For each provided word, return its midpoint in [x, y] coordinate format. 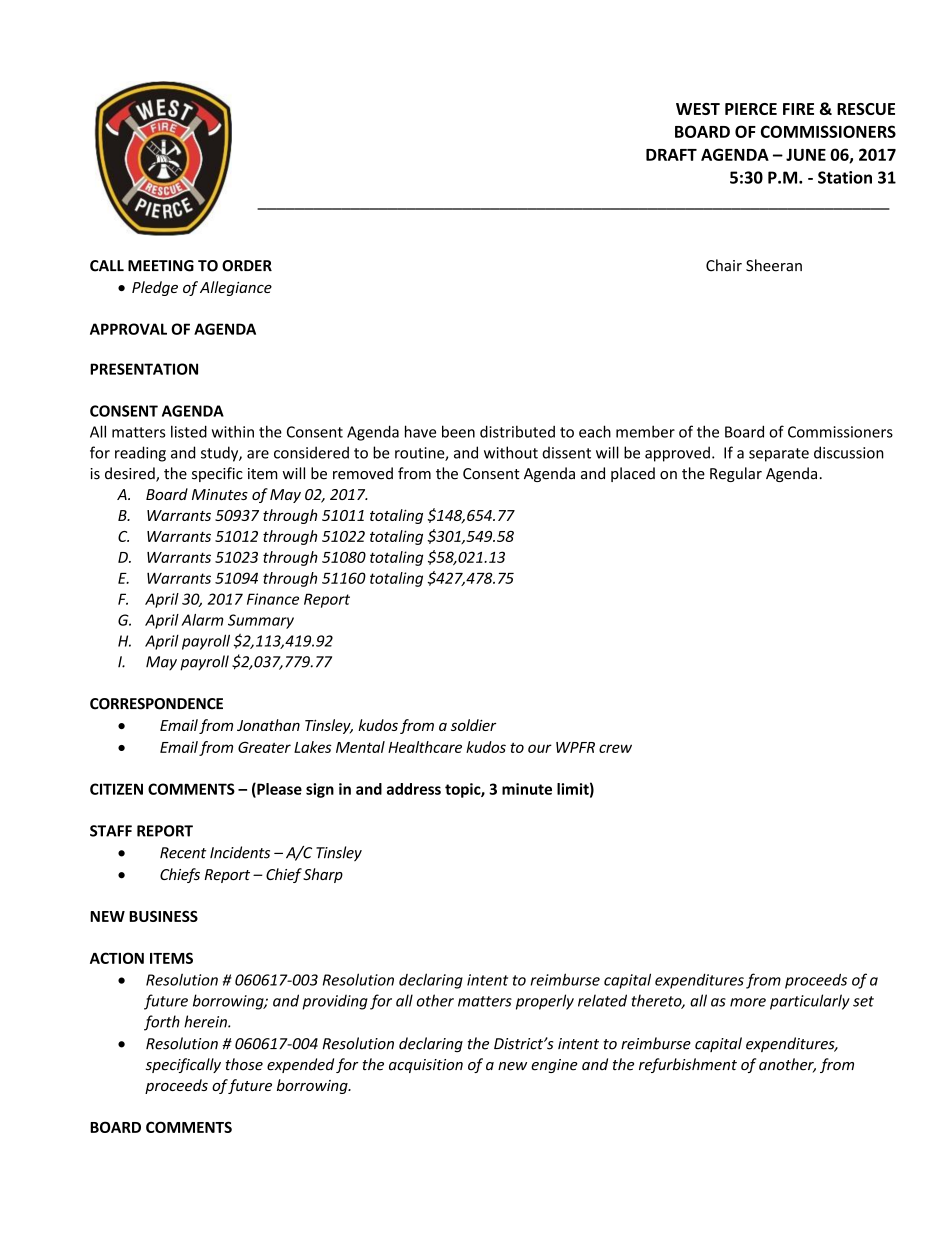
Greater [264, 747]
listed [189, 431]
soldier [473, 725]
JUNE [806, 155]
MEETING [161, 266]
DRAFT [671, 155]
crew [615, 748]
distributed [517, 431]
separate [779, 455]
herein [206, 1021]
